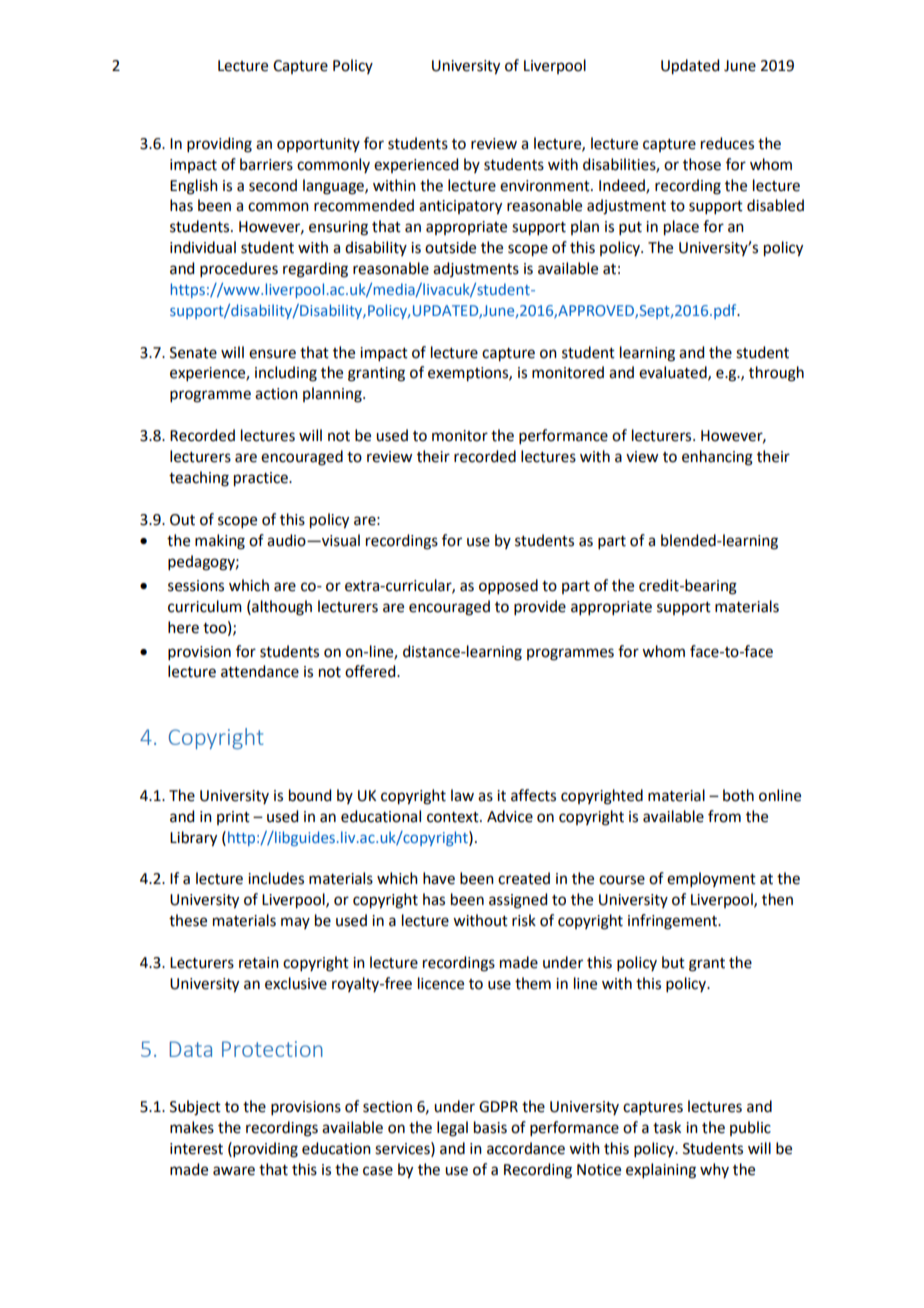 The width and height of the screenshot is (924, 1308). What do you see at coordinates (540, 607) in the screenshot?
I see `provide` at bounding box center [540, 607].
